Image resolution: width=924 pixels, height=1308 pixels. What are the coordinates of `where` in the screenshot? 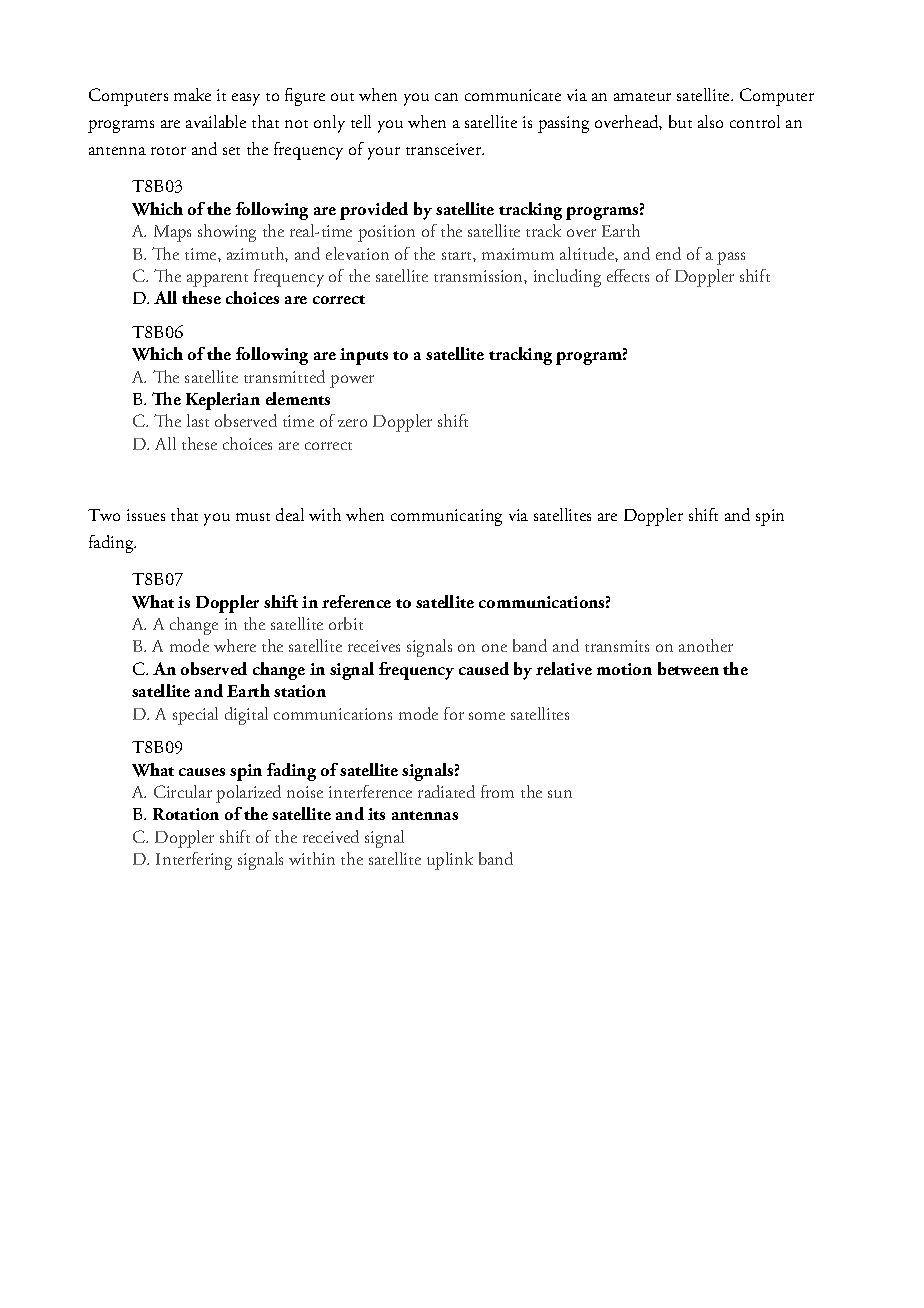 It's located at (235, 645).
